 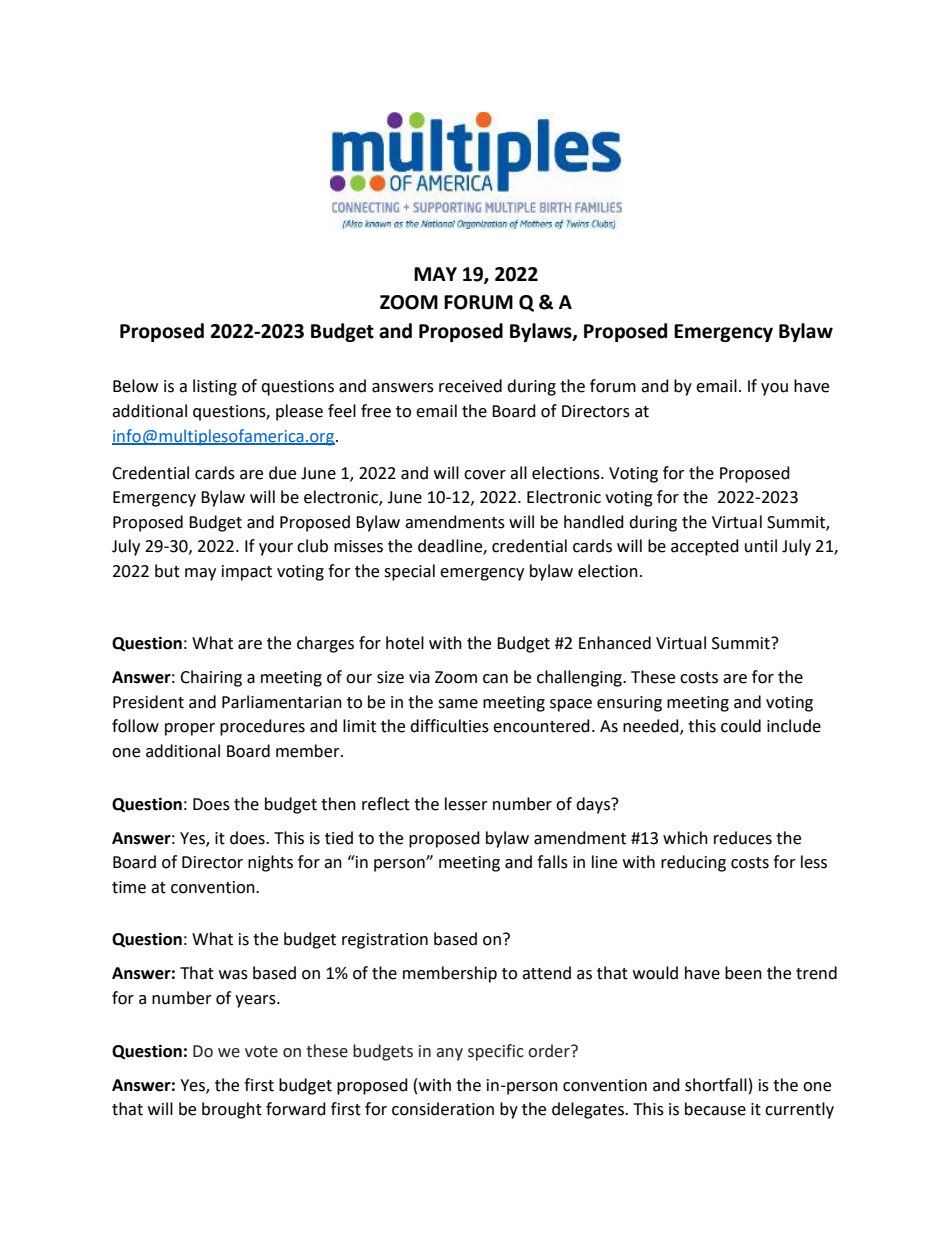 I want to click on listing, so click(x=215, y=387).
